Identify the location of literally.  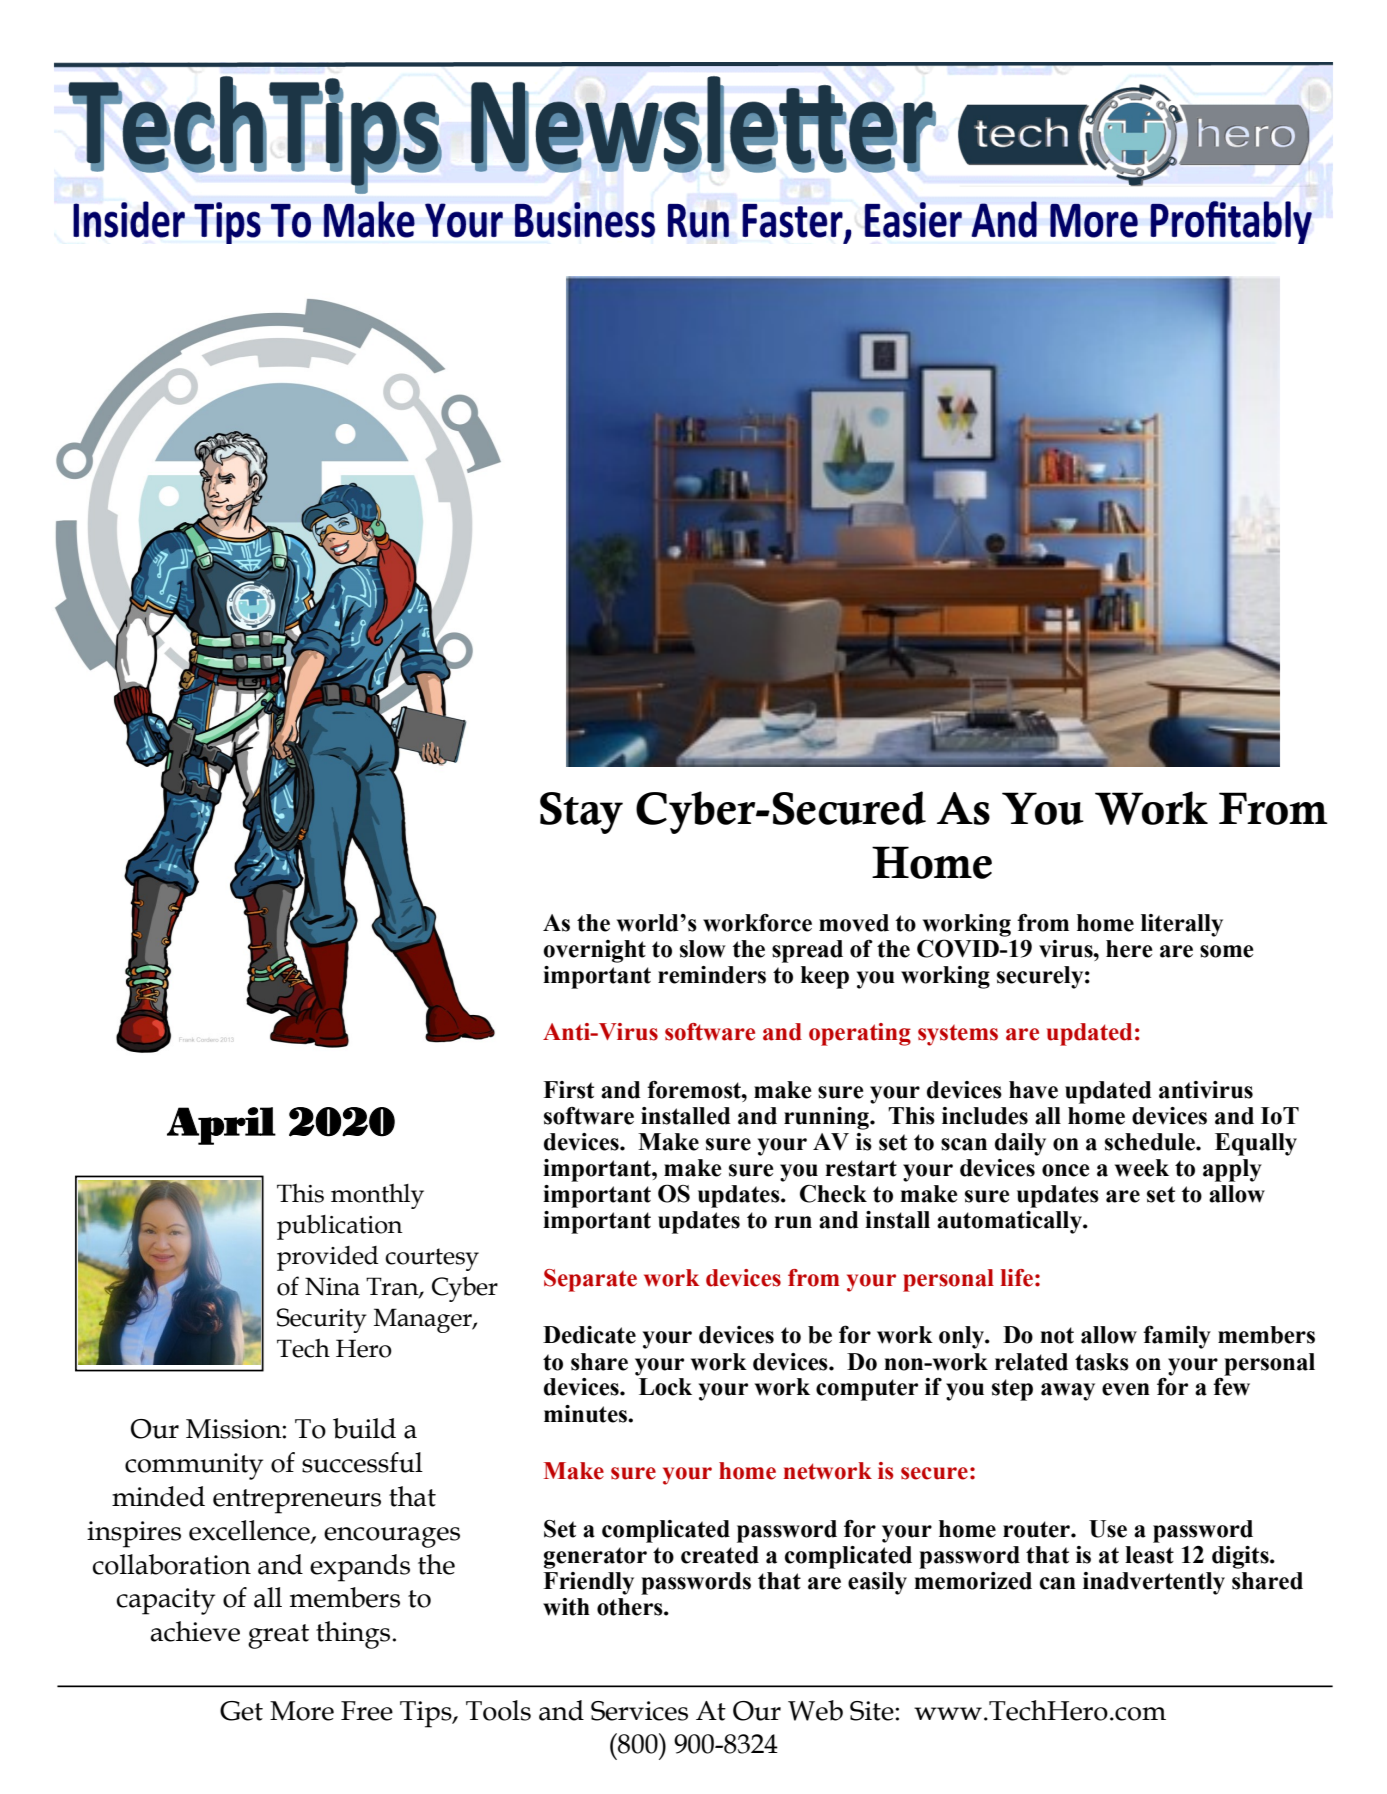
(1182, 925).
